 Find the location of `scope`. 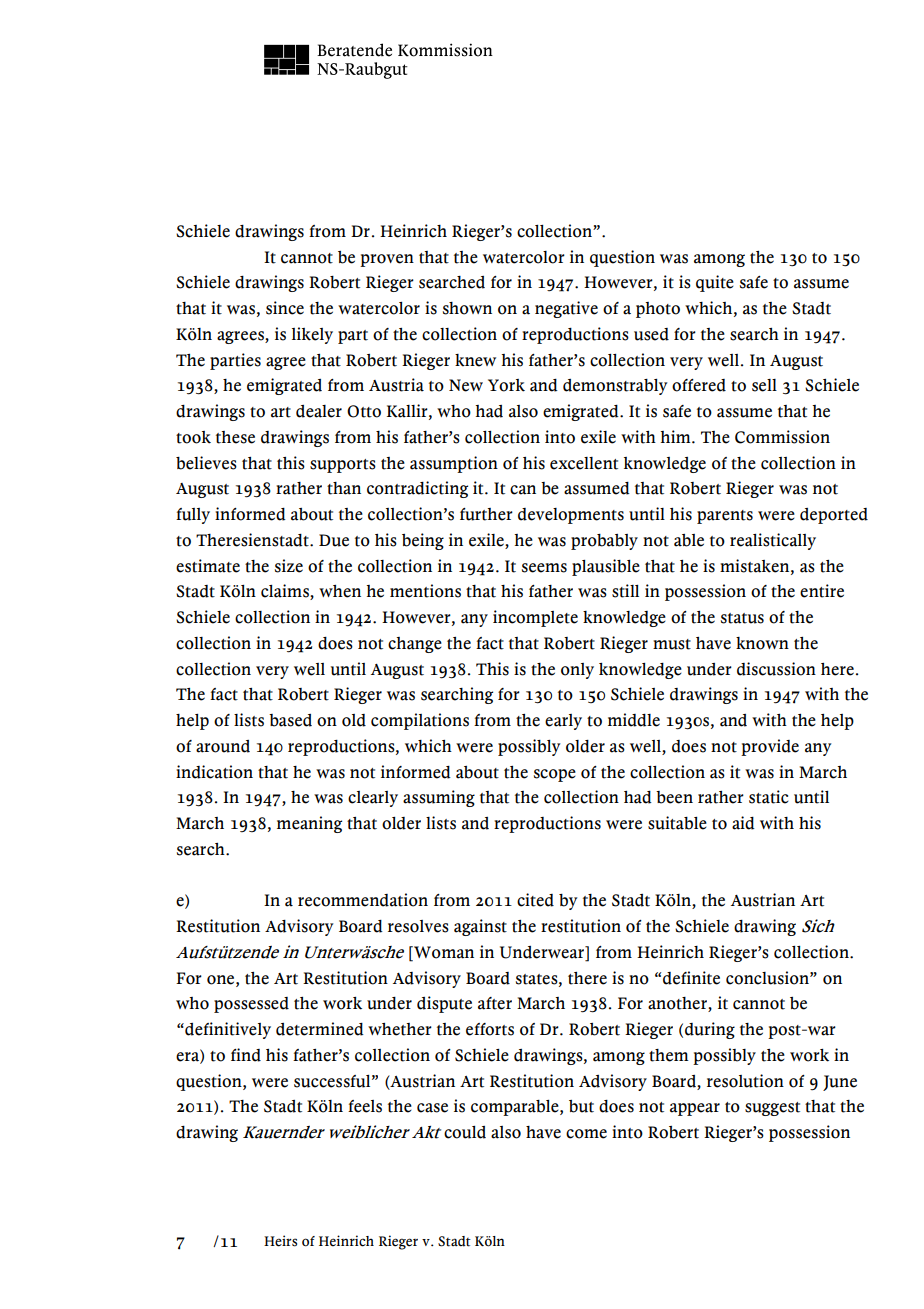

scope is located at coordinates (555, 775).
